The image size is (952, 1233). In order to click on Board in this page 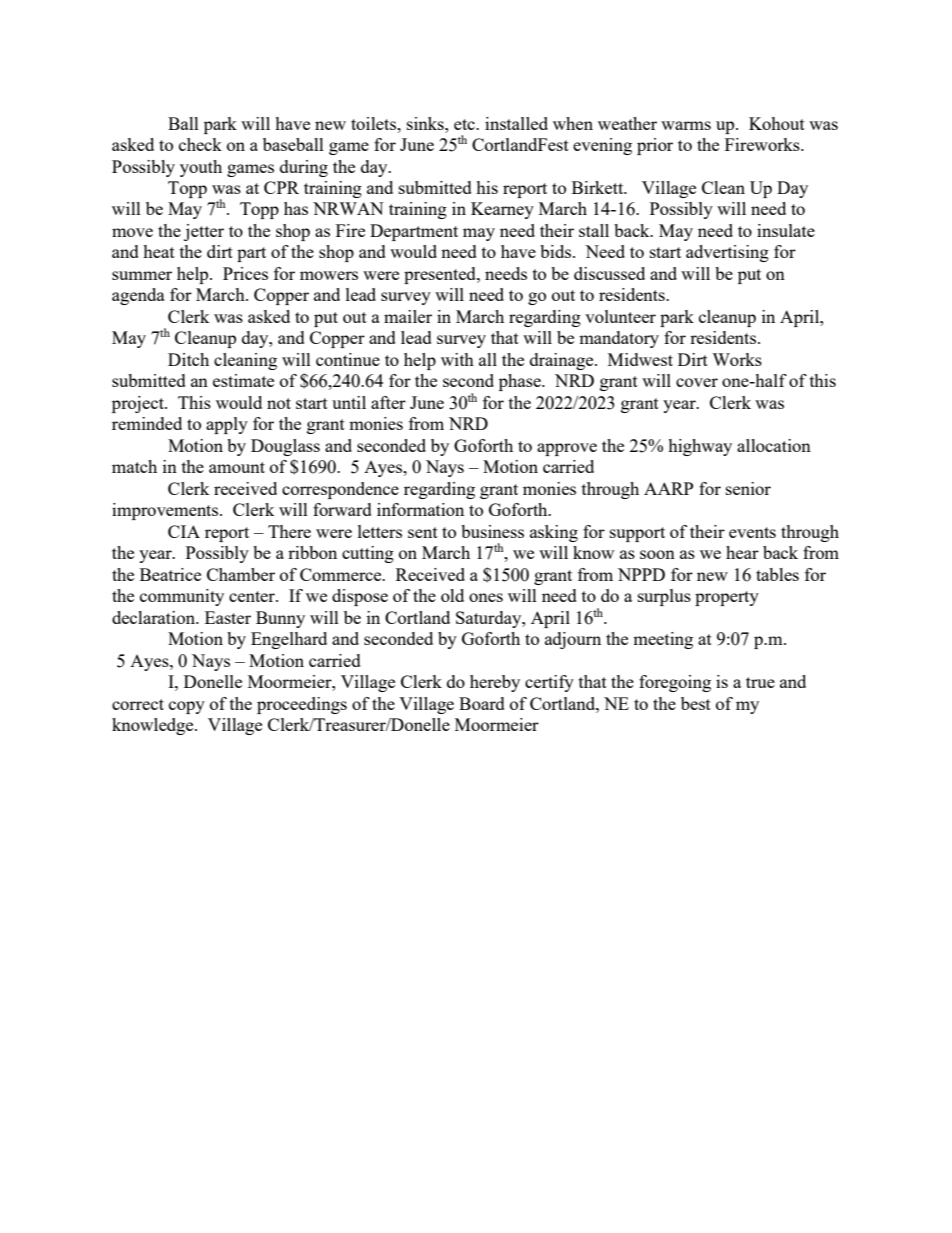, I will do `click(482, 703)`.
